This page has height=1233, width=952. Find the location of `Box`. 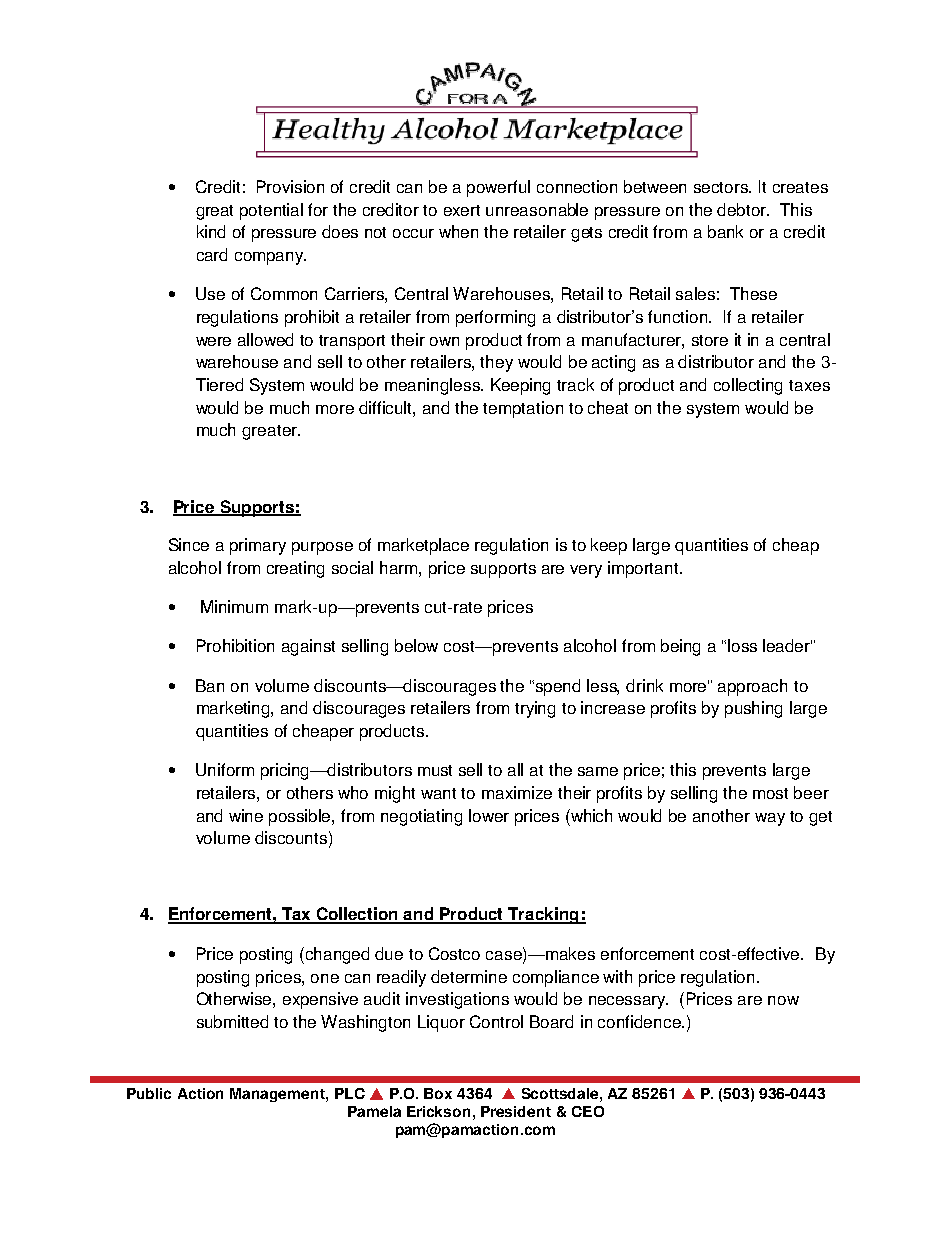

Box is located at coordinates (438, 1093).
